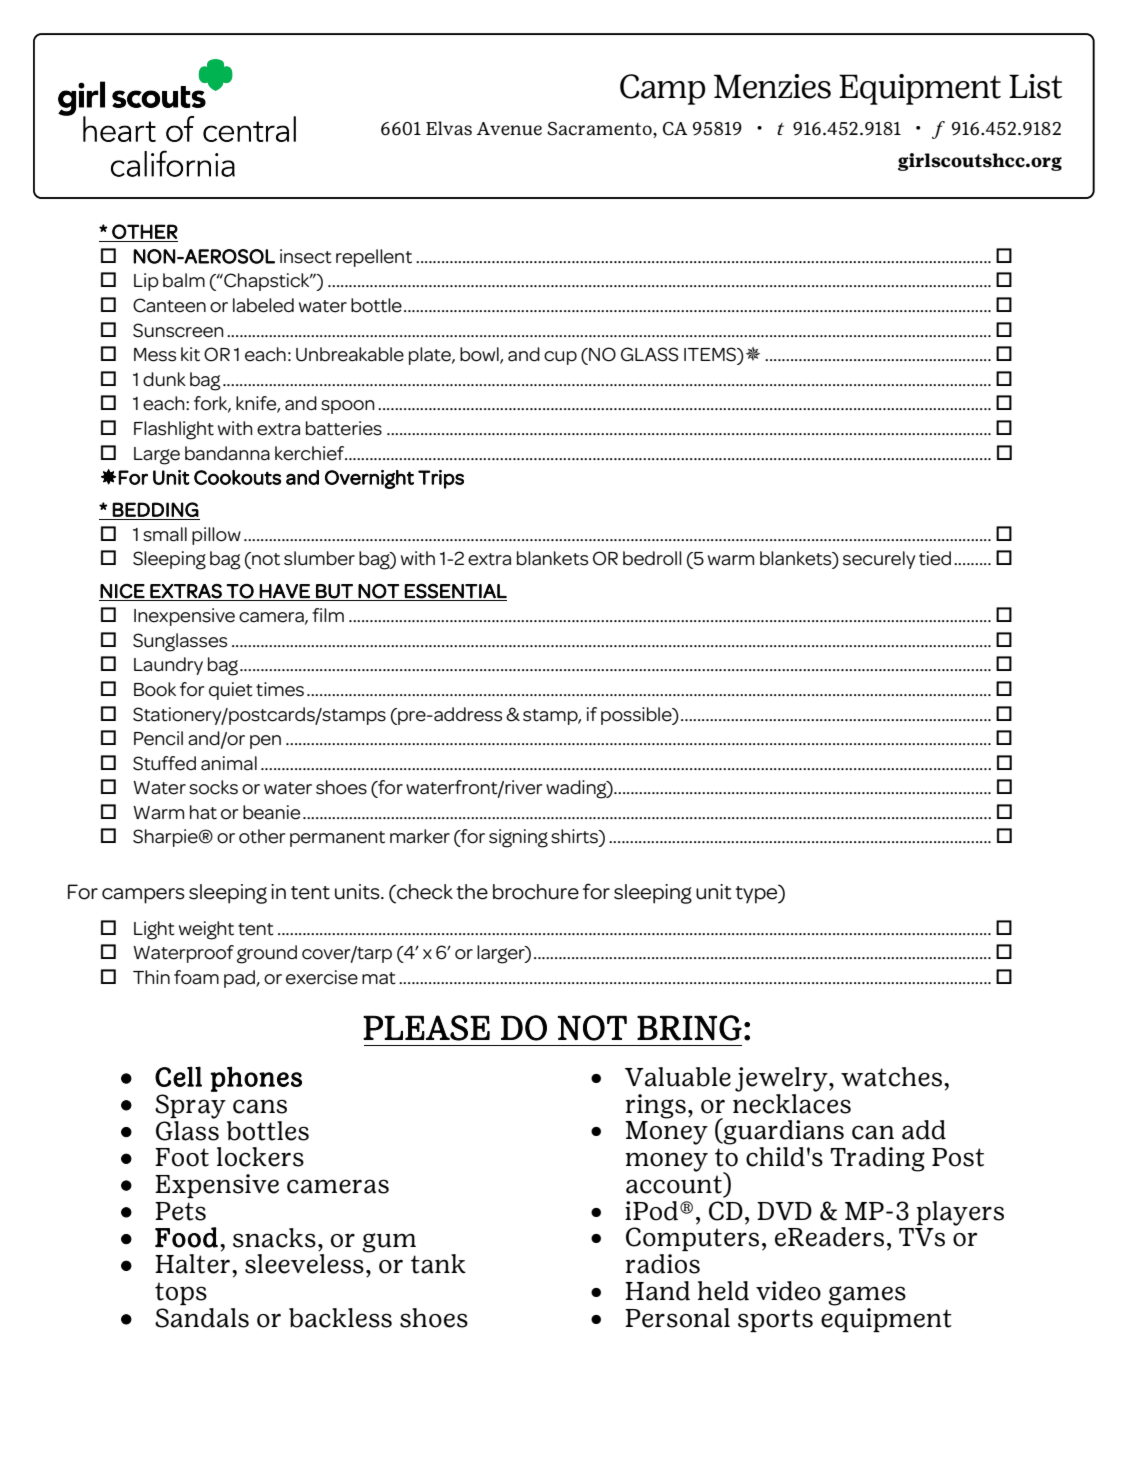  I want to click on tied, so click(935, 558).
